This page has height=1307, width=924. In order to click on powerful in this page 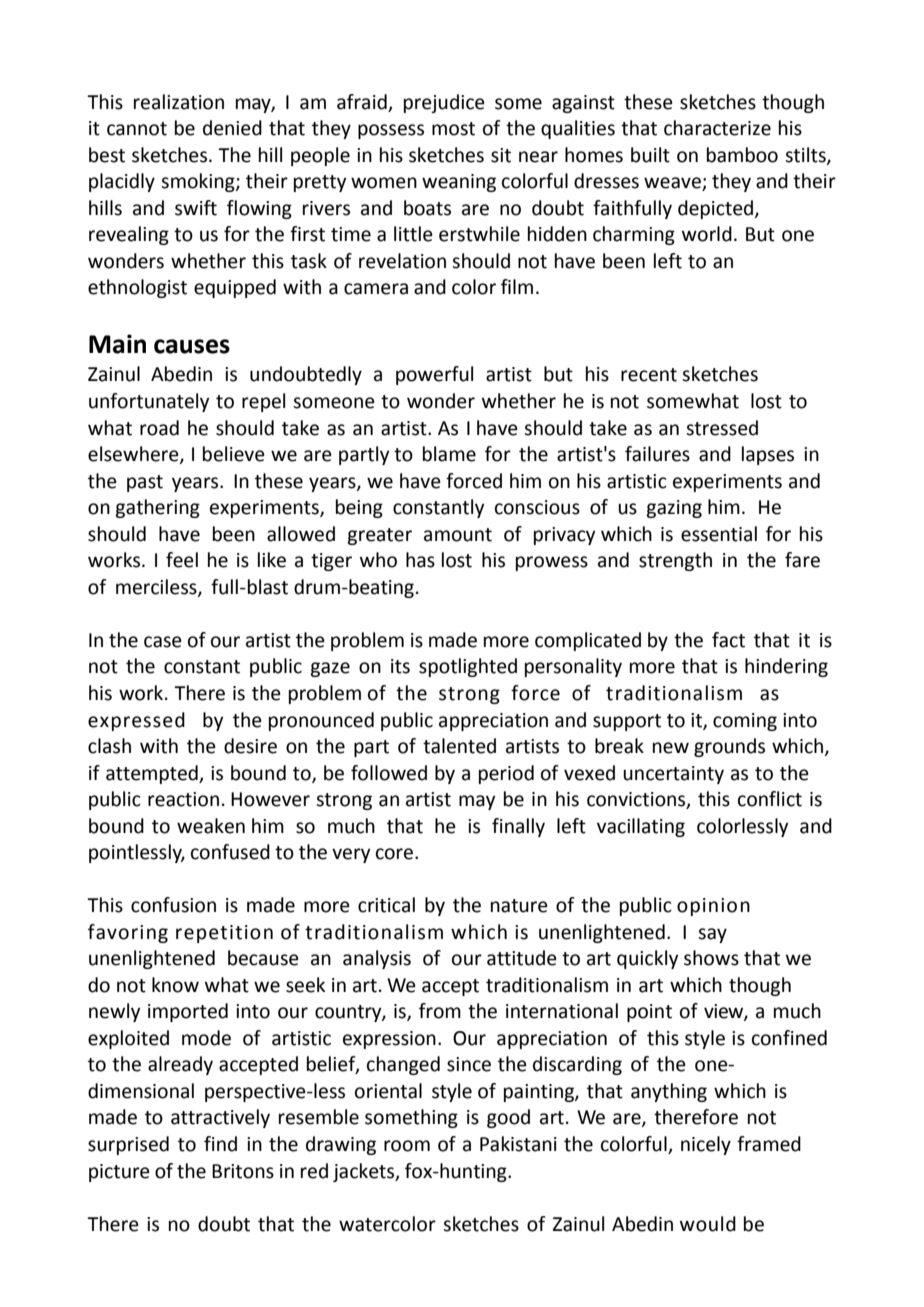, I will do `click(434, 375)`.
